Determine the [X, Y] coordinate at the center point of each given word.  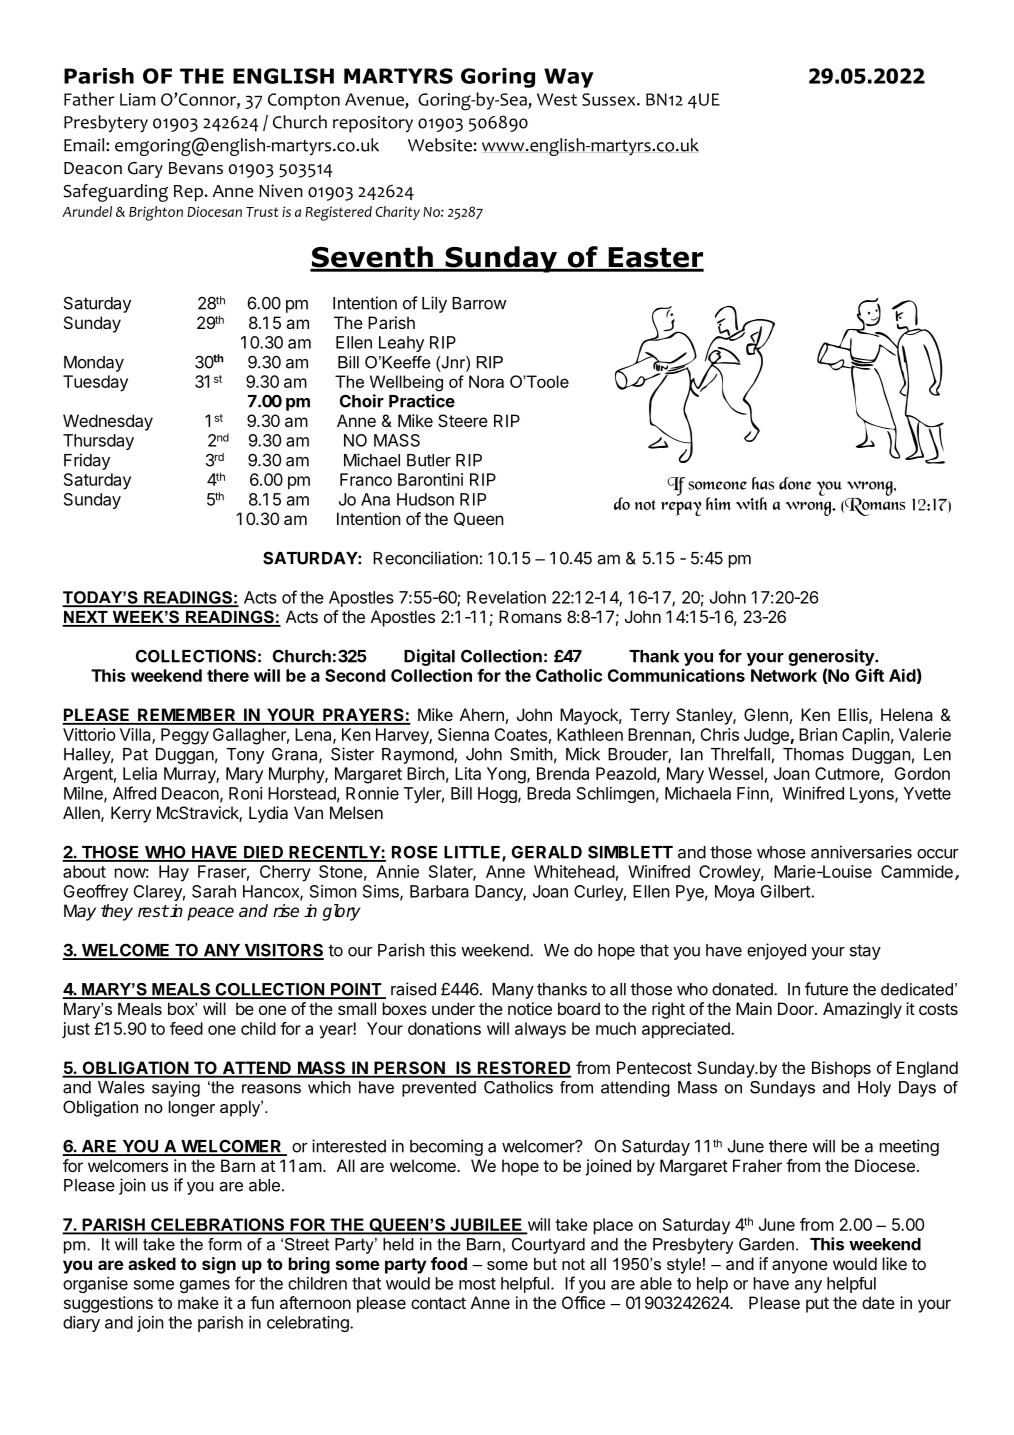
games [205, 1286]
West [557, 99]
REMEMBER [187, 716]
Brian [818, 734]
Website [440, 145]
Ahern [482, 714]
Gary [145, 170]
